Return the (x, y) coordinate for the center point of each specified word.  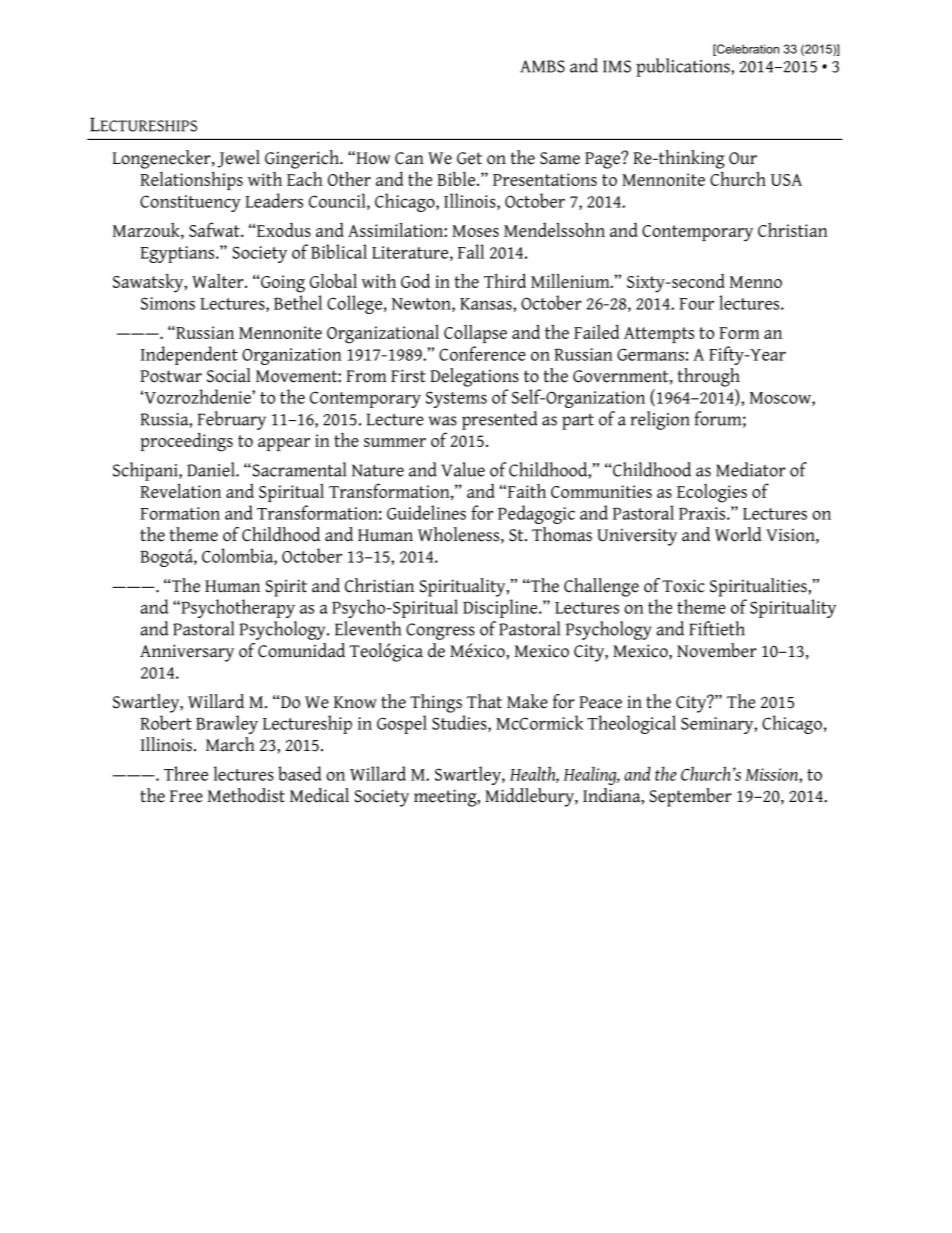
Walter (219, 281)
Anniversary (187, 653)
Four (696, 304)
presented (500, 420)
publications (684, 67)
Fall (471, 251)
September (691, 797)
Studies (460, 723)
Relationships (191, 180)
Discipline (501, 608)
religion (660, 420)
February (232, 420)
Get (469, 158)
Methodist (246, 795)
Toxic (683, 586)
